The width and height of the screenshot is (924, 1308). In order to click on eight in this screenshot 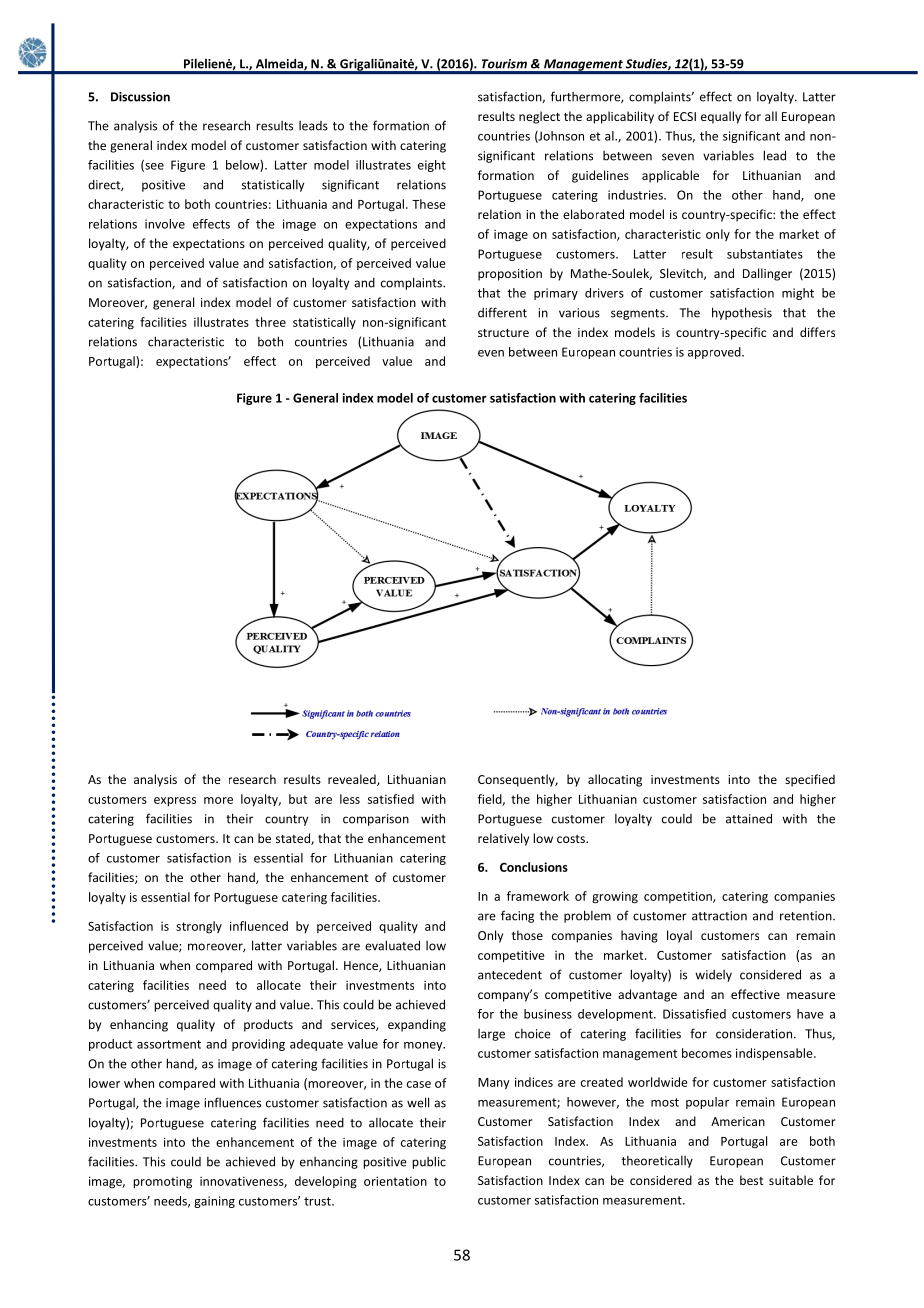, I will do `click(432, 166)`.
